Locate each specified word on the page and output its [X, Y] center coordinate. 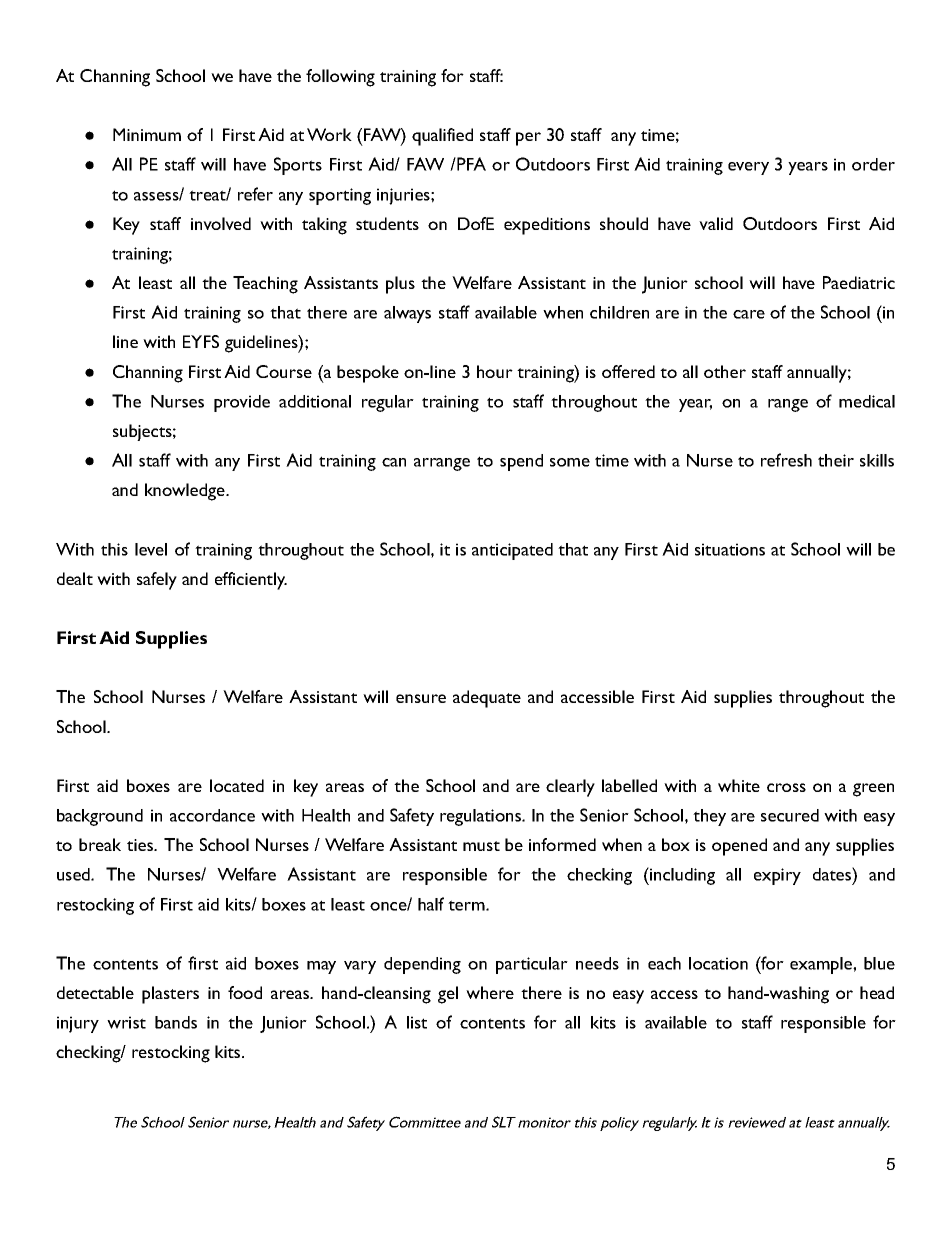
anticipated [512, 551]
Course [284, 371]
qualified [442, 137]
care [749, 314]
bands [176, 1022]
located [237, 785]
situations [730, 549]
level [151, 549]
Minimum [147, 134]
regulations [482, 817]
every [748, 168]
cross [786, 787]
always [407, 314]
